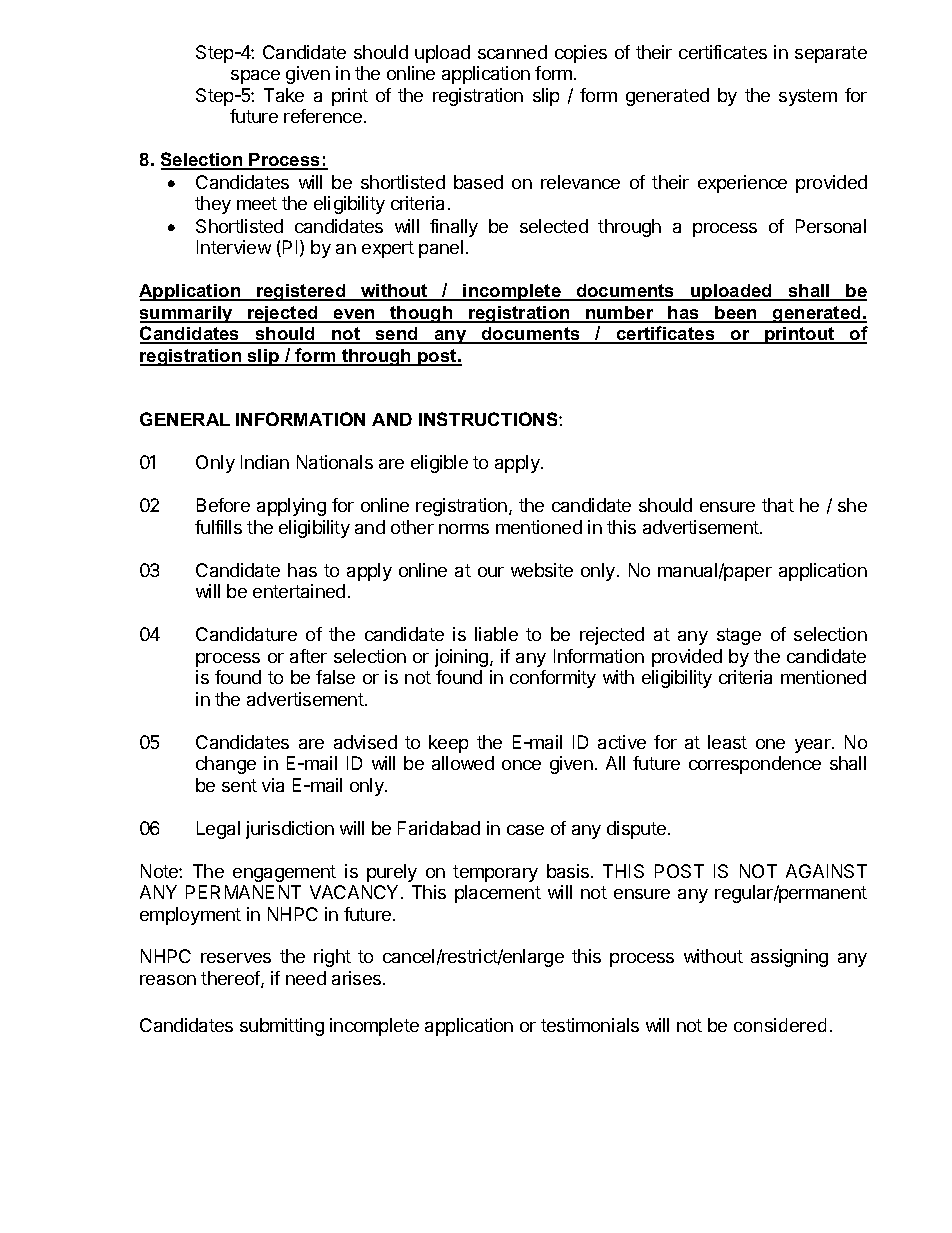 Image resolution: width=952 pixels, height=1233 pixels. What do you see at coordinates (301, 292) in the page?
I see `registered` at bounding box center [301, 292].
